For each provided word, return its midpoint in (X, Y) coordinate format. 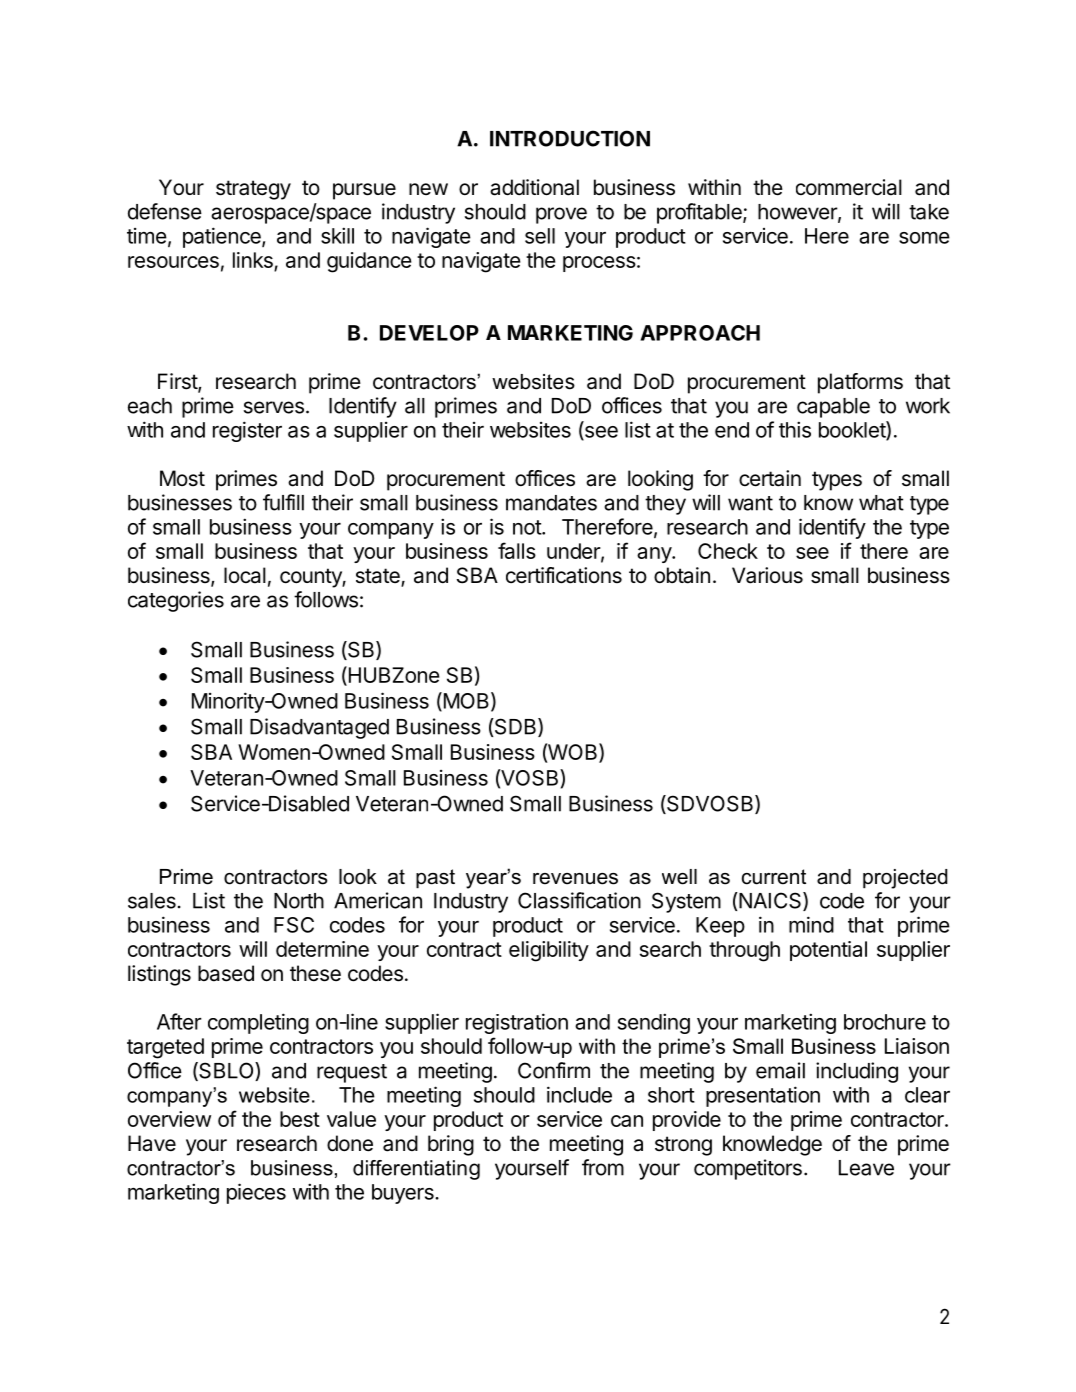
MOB (466, 701)
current (774, 877)
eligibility (549, 951)
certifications (564, 575)
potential (828, 951)
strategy (253, 190)
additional (534, 187)
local (245, 575)
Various (767, 575)
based (226, 973)
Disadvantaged (319, 728)
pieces (256, 1193)
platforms (860, 383)
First (178, 382)
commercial (849, 187)
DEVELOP (429, 333)
